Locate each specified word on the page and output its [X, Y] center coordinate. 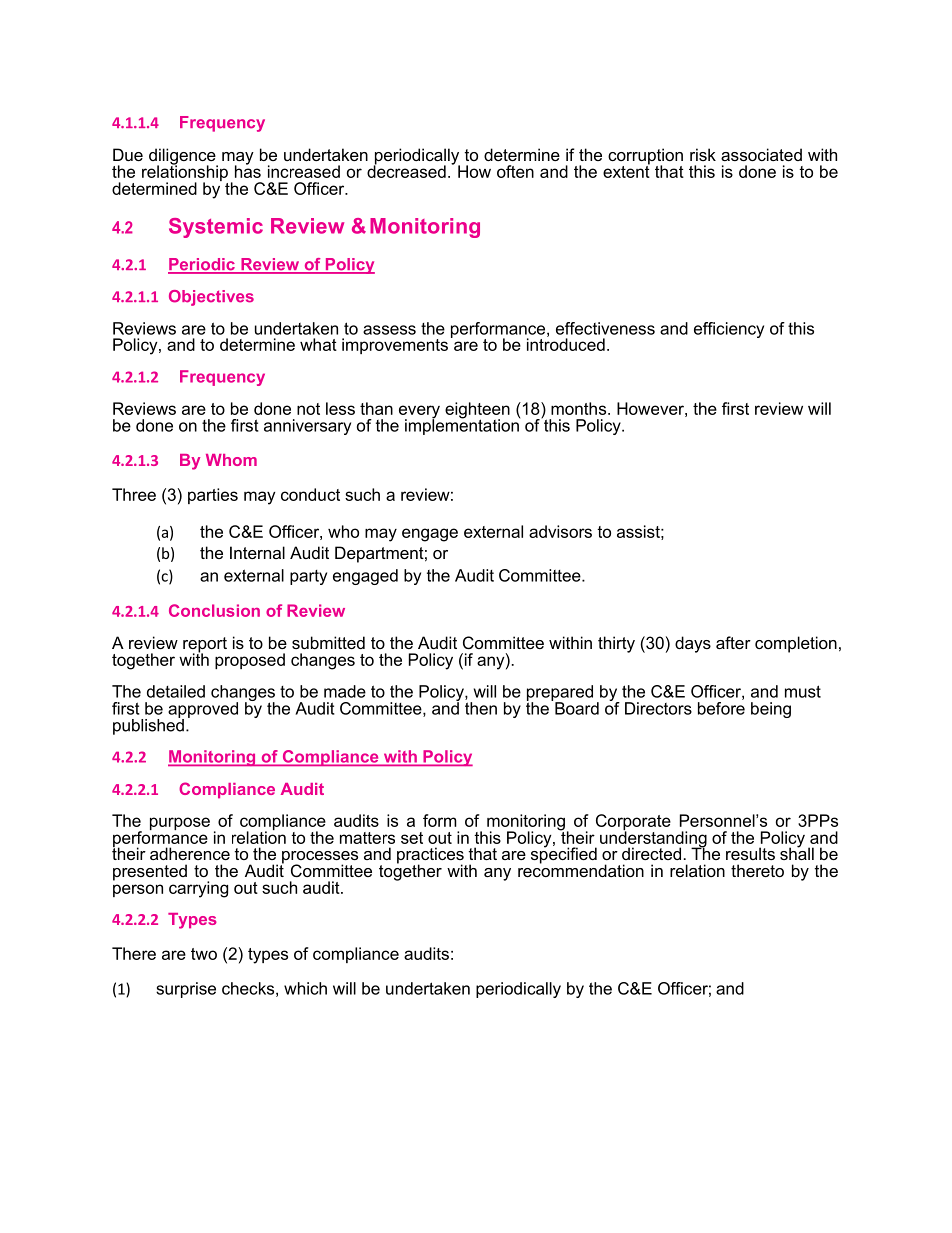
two [204, 954]
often [515, 171]
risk [703, 154]
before [721, 707]
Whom [231, 460]
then [481, 708]
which [305, 988]
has [248, 170]
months [580, 408]
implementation [462, 426]
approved [203, 711]
